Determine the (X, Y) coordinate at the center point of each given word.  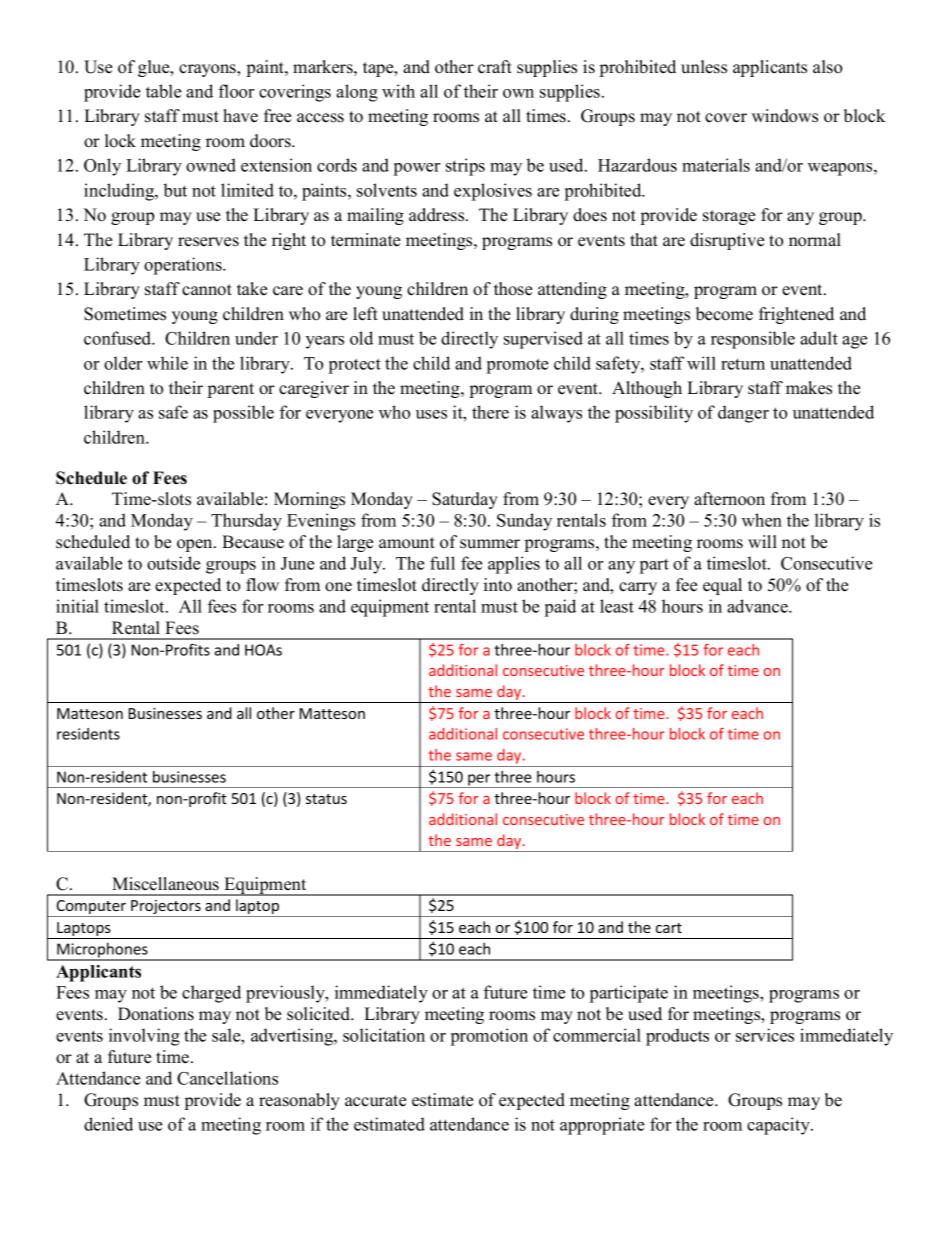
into (498, 585)
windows (785, 116)
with (398, 91)
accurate (375, 1101)
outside (173, 563)
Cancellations (227, 1078)
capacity (779, 1126)
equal (722, 586)
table (163, 91)
